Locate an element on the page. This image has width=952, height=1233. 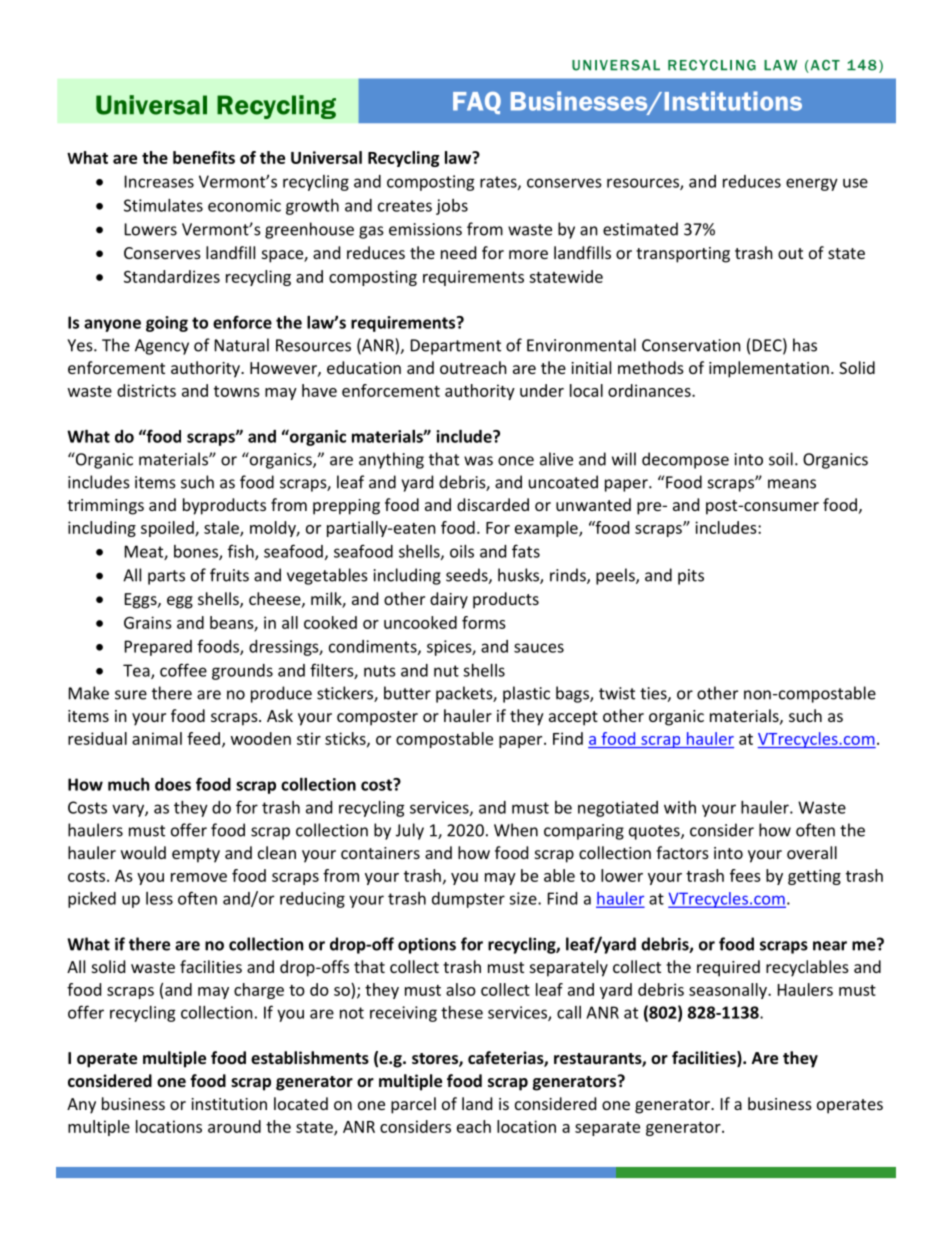
districts is located at coordinates (146, 390).
